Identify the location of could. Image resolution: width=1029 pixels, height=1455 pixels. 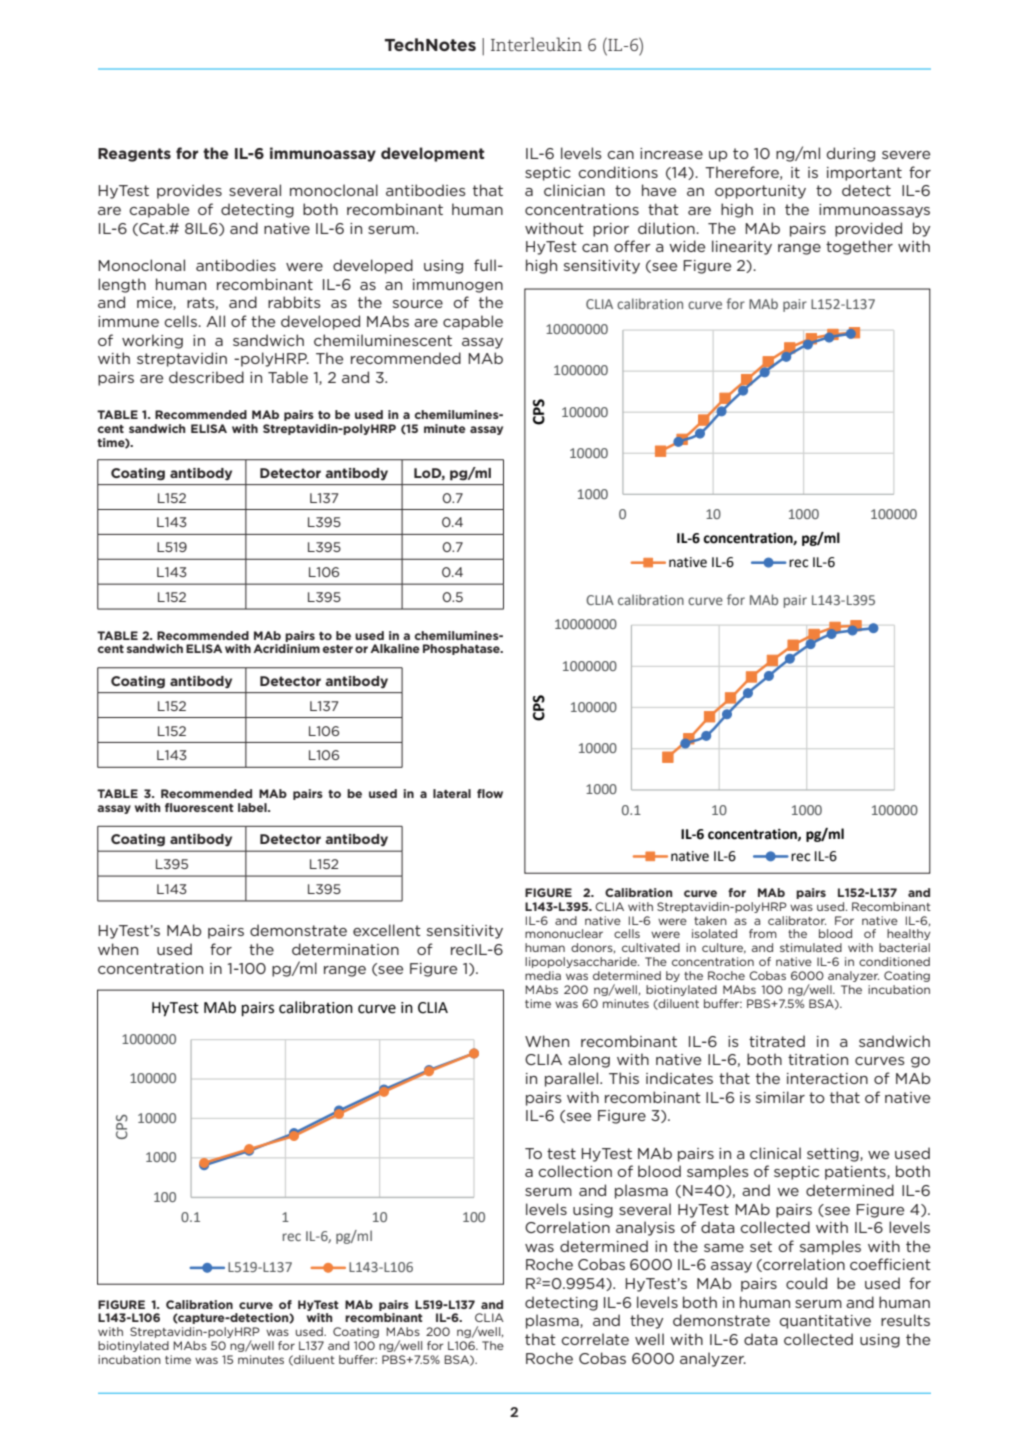
(806, 1283).
